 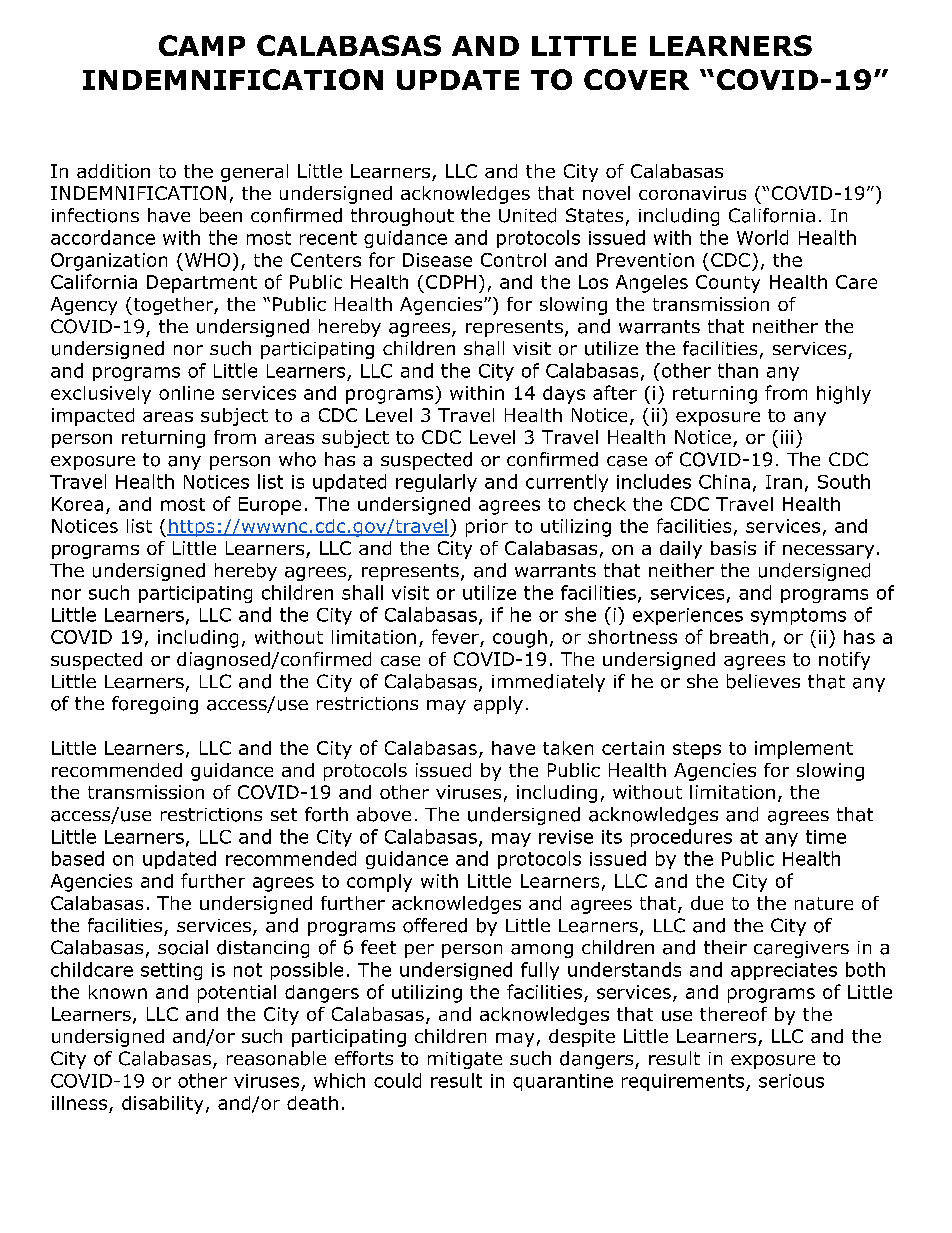 I want to click on than, so click(x=738, y=370).
